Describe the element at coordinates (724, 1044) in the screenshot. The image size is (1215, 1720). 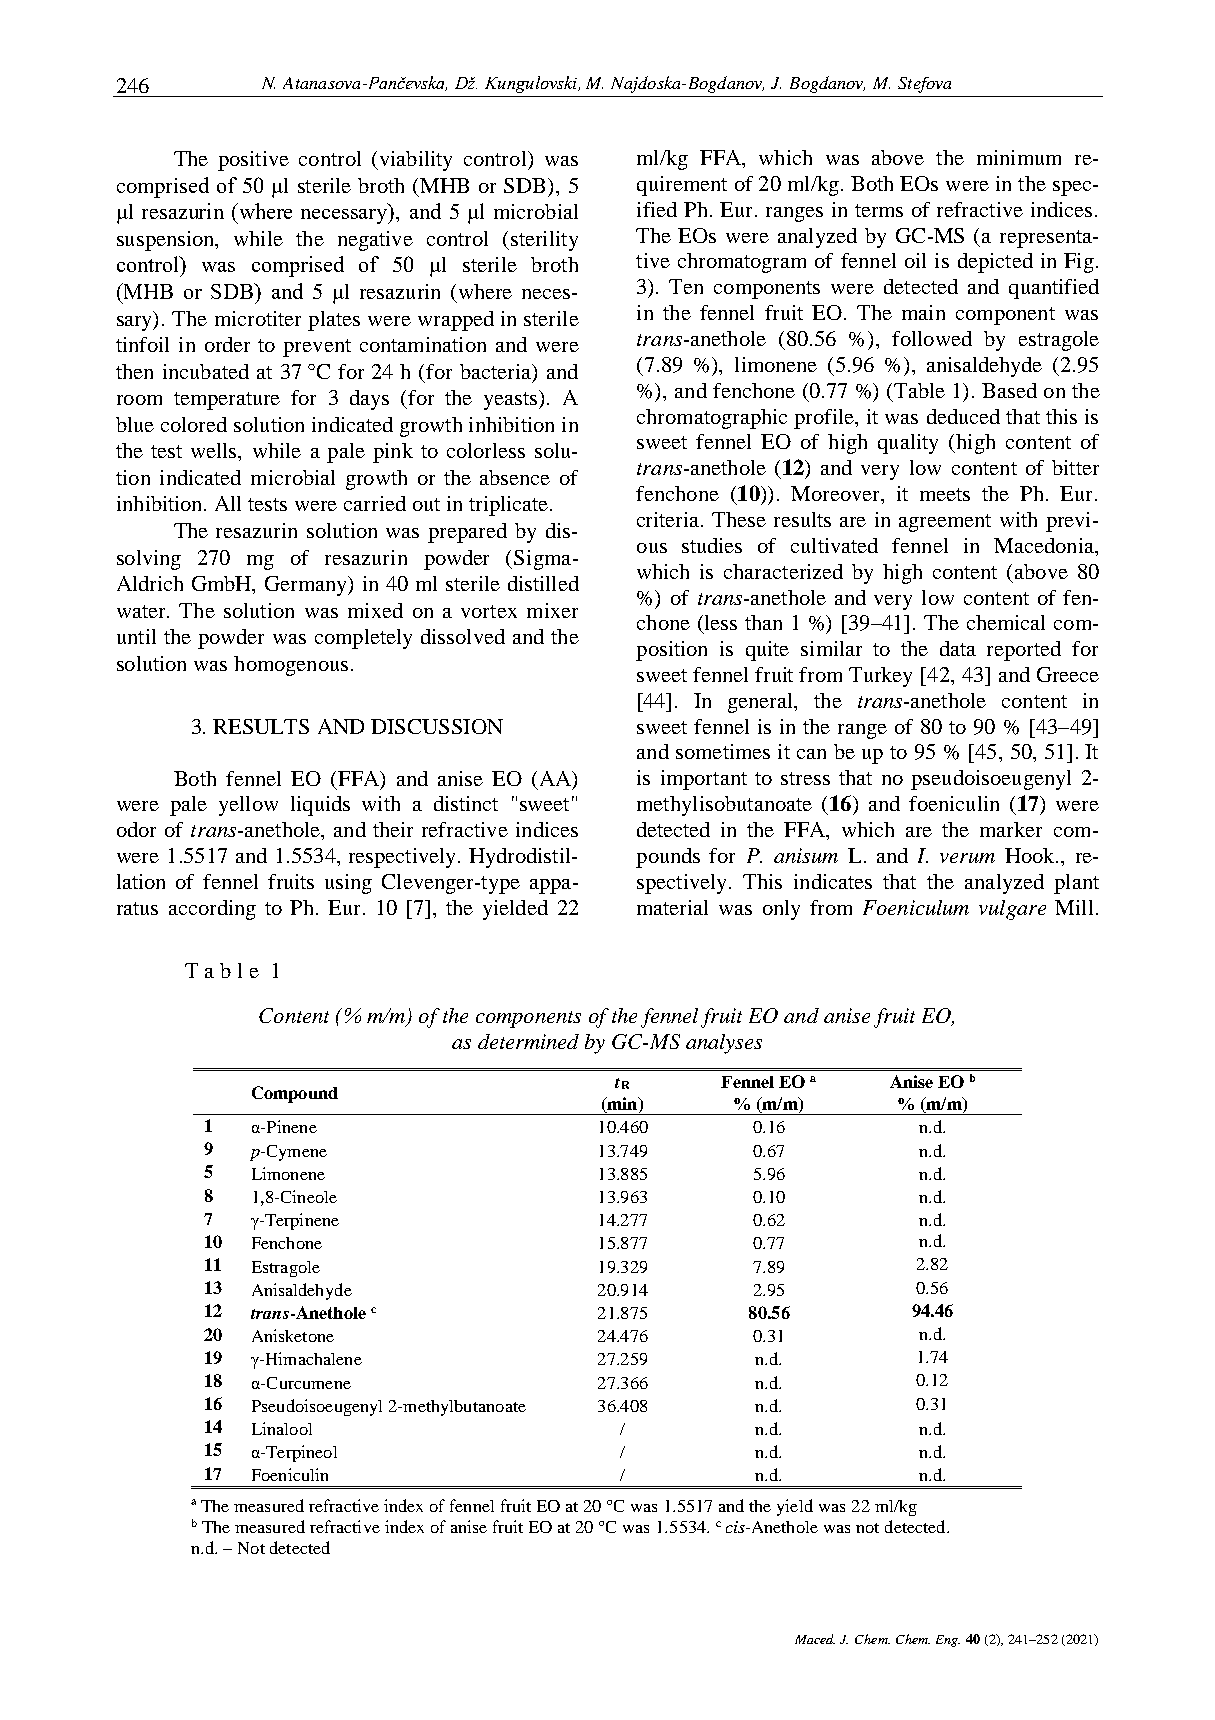
I see `analyses` at that location.
